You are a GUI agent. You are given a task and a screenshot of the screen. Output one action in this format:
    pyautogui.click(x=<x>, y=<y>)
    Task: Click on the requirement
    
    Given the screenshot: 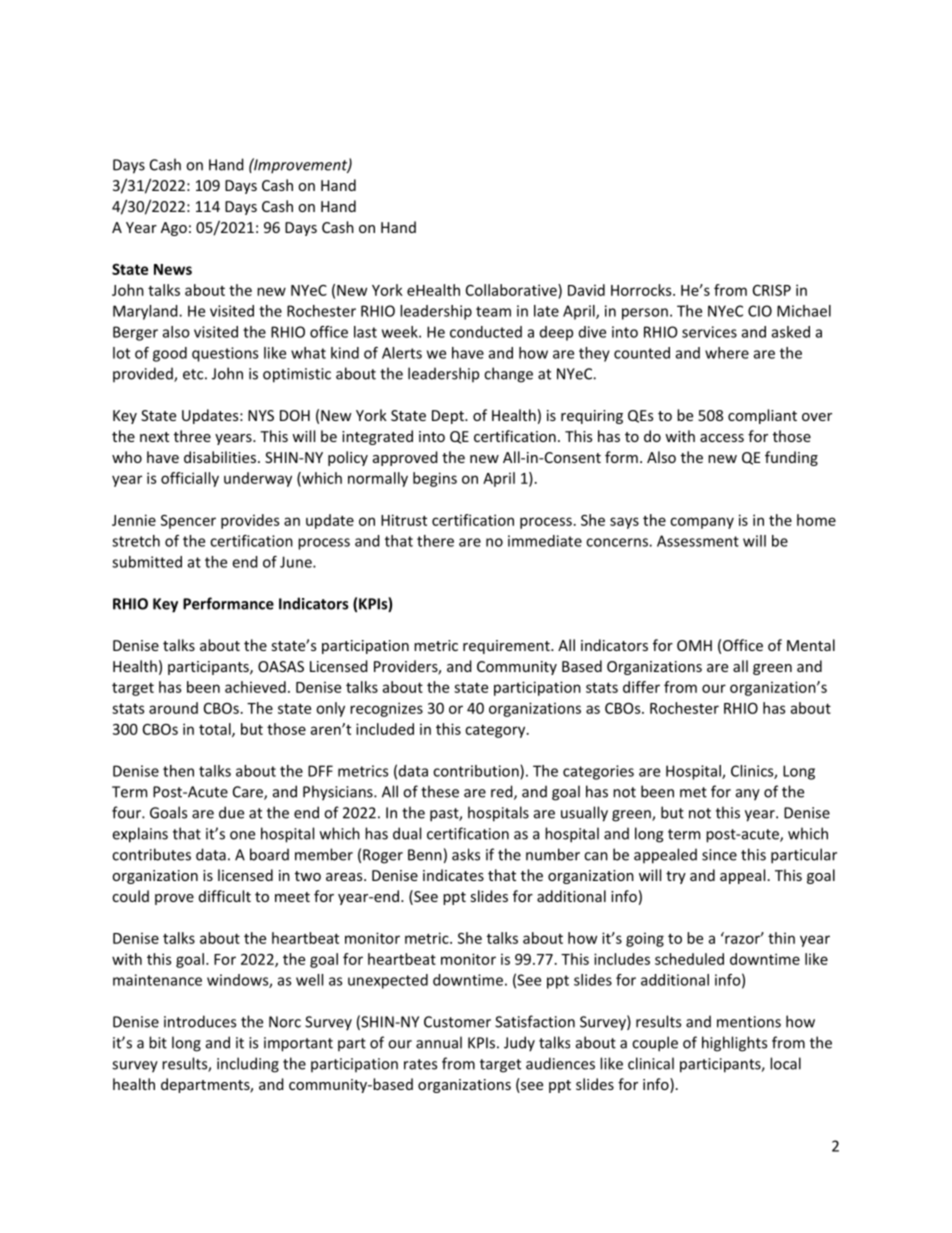 What is the action you would take?
    pyautogui.click(x=507, y=647)
